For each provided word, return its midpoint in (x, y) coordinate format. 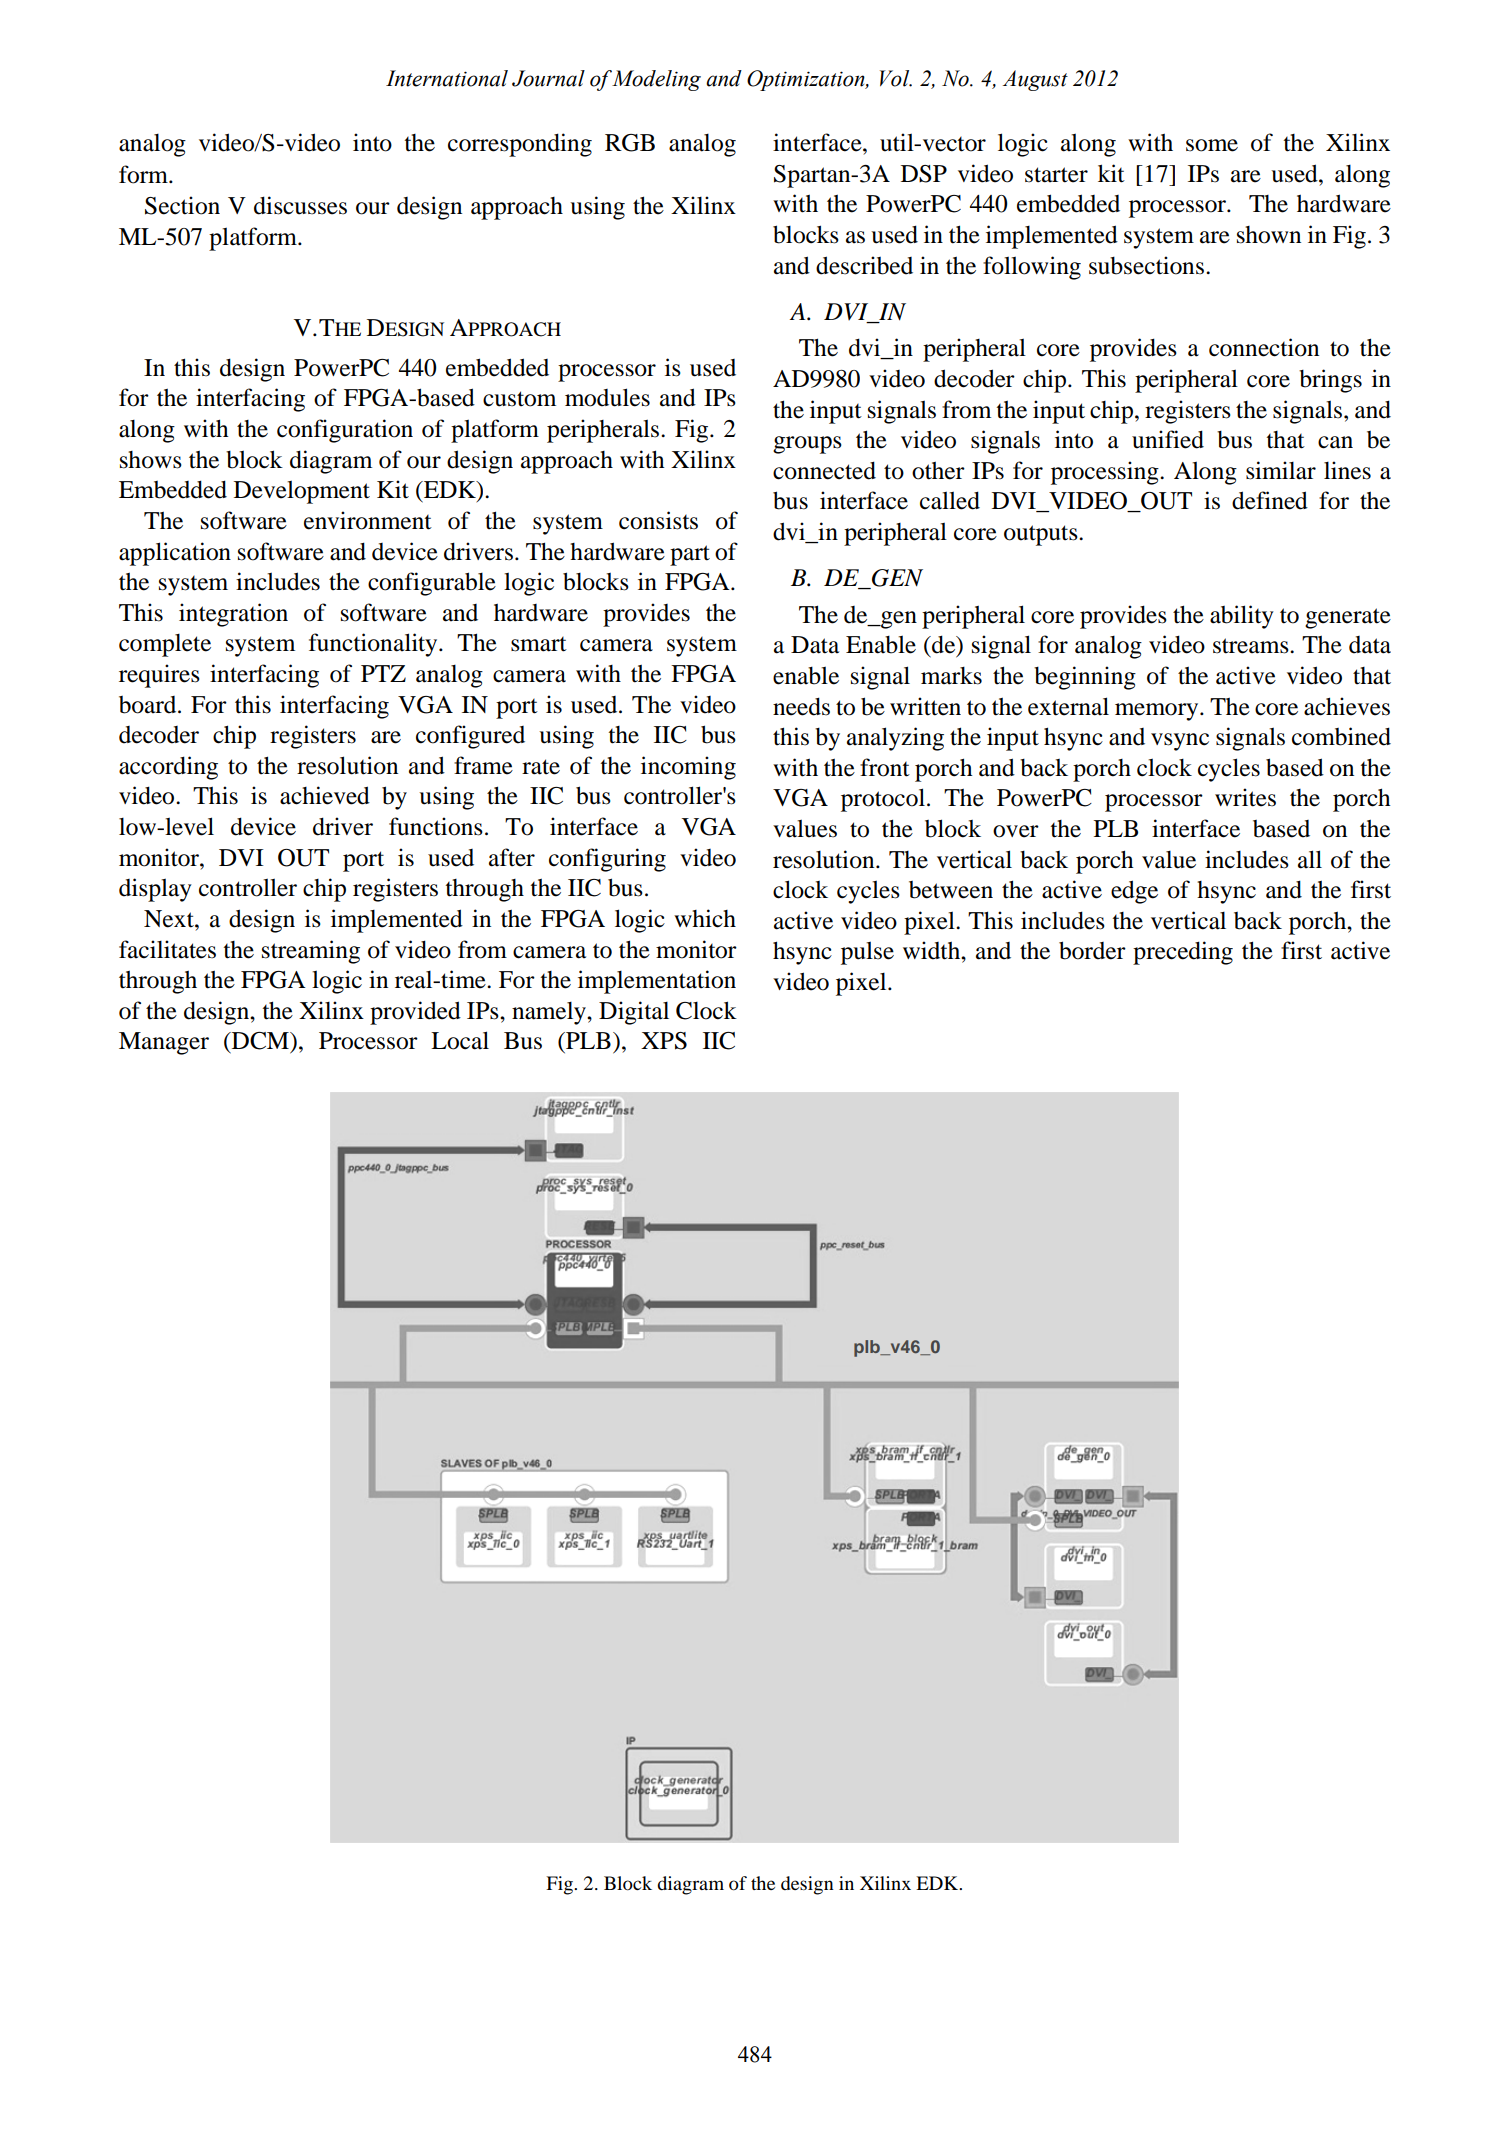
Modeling (656, 80)
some (1212, 145)
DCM (260, 1041)
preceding (1183, 953)
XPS (664, 1041)
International (447, 78)
